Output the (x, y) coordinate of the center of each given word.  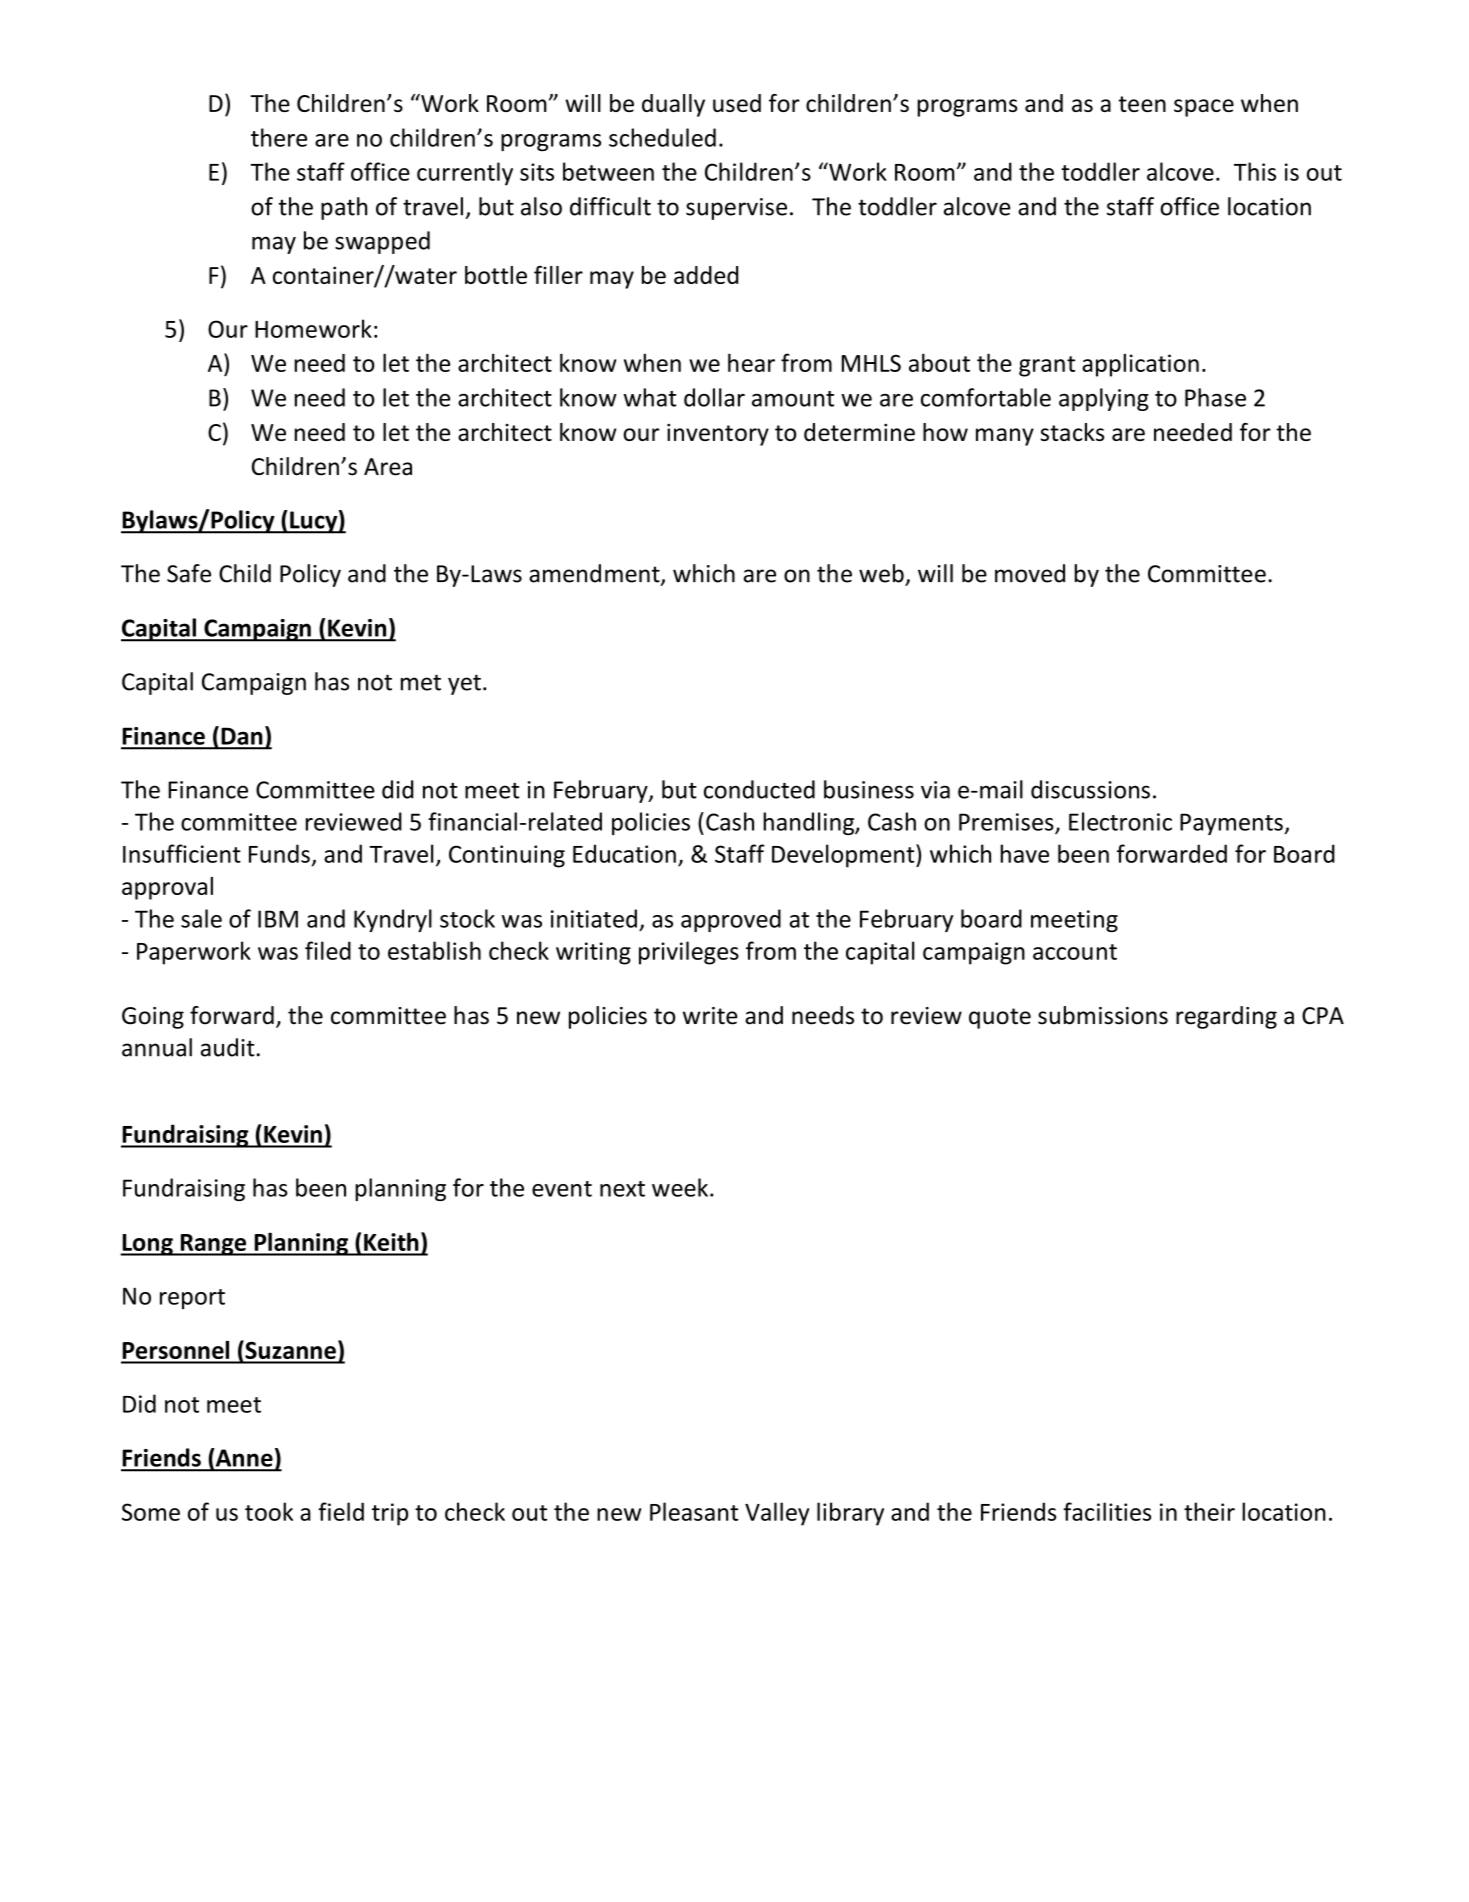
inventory (718, 435)
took (269, 1511)
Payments (1232, 824)
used (737, 103)
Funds (279, 853)
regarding (1226, 1017)
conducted (759, 789)
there (279, 137)
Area (388, 467)
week (680, 1187)
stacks (1072, 432)
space (1204, 108)
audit (228, 1047)
